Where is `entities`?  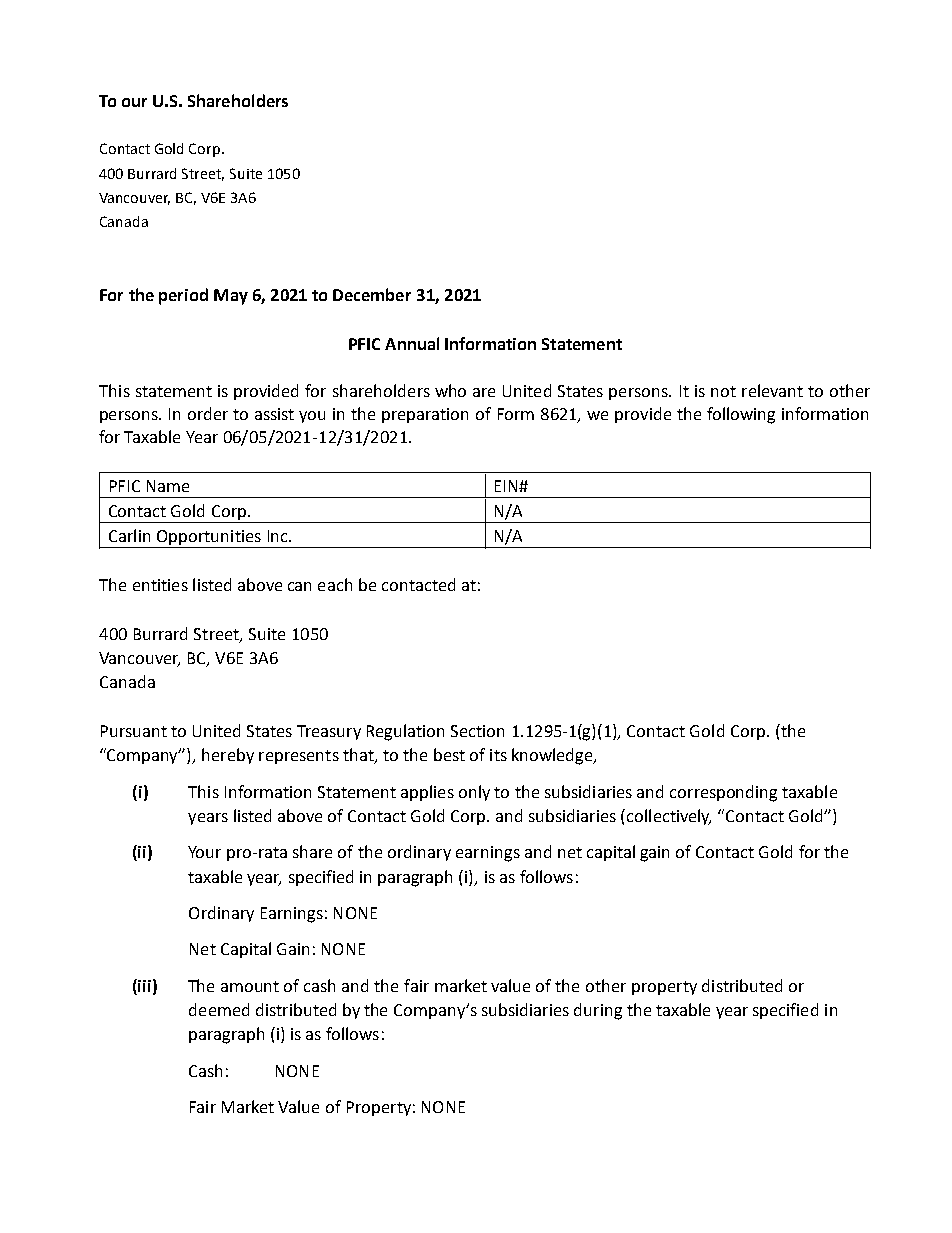 entities is located at coordinates (160, 585).
